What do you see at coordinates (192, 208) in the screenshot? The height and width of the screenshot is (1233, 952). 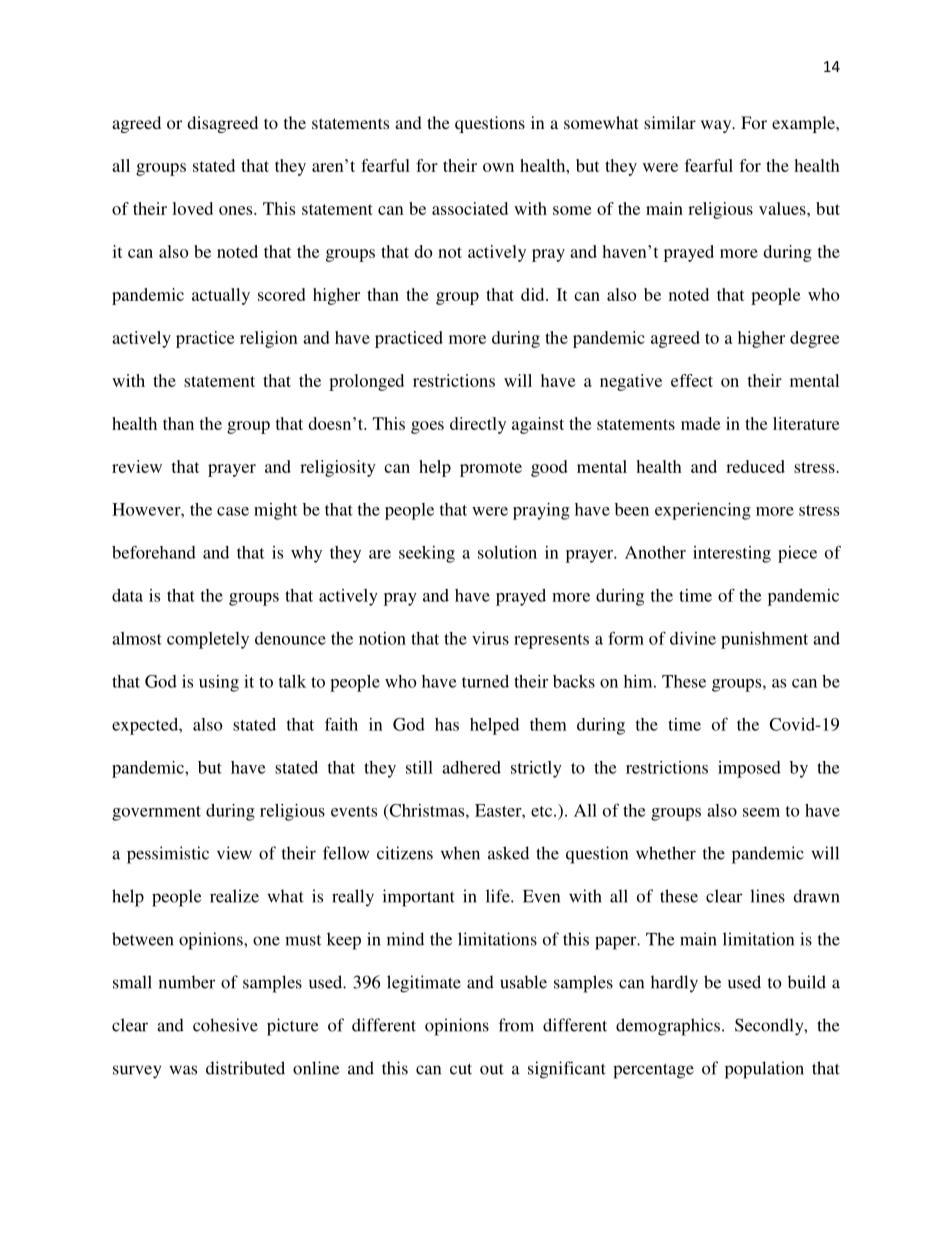 I see `loved` at bounding box center [192, 208].
